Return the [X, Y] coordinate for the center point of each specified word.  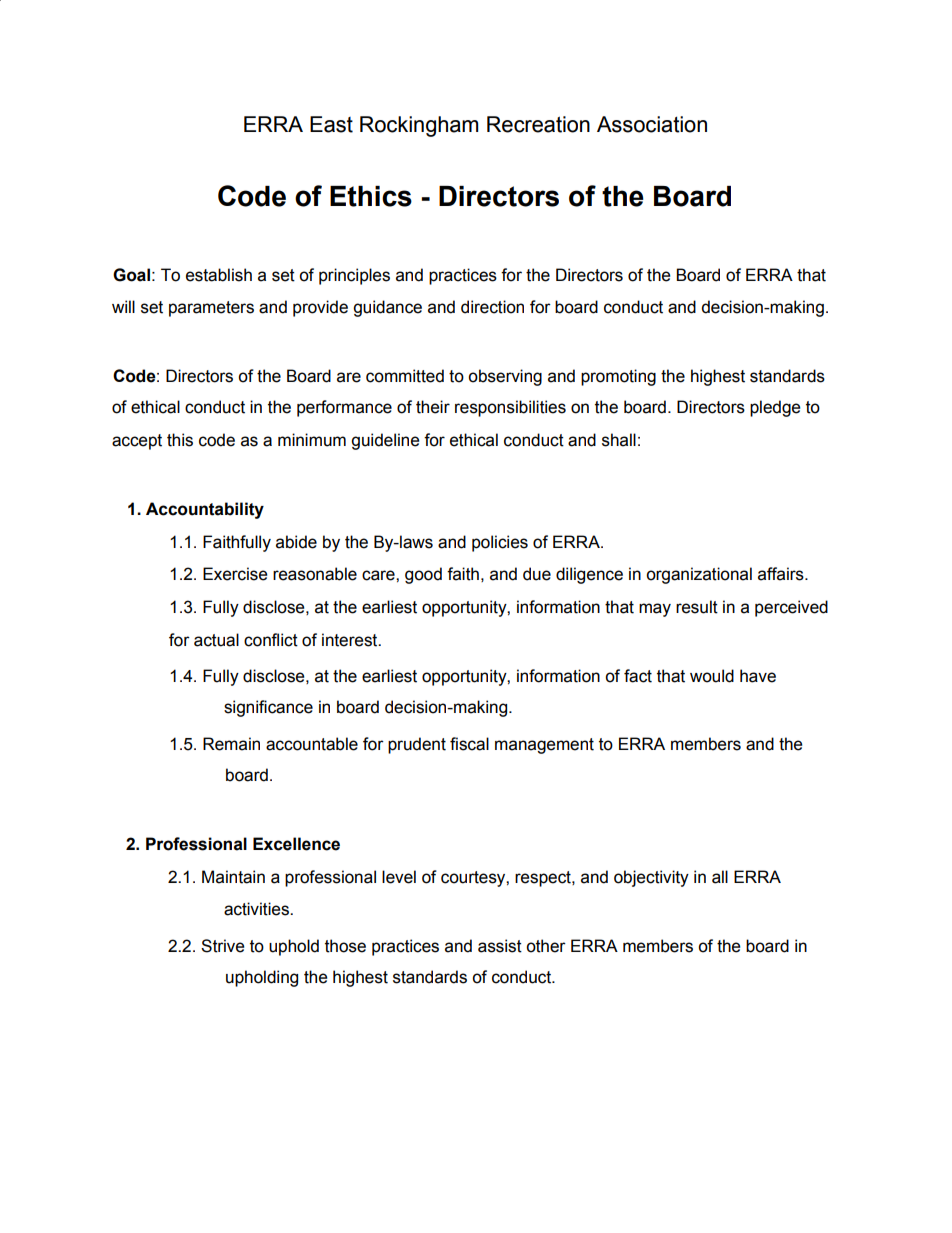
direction [492, 307]
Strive [222, 946]
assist [500, 946]
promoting [618, 377]
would [712, 676]
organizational [699, 575]
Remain [231, 744]
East [331, 124]
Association [652, 124]
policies [500, 543]
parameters [211, 309]
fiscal [469, 744]
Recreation [538, 124]
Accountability [205, 510]
